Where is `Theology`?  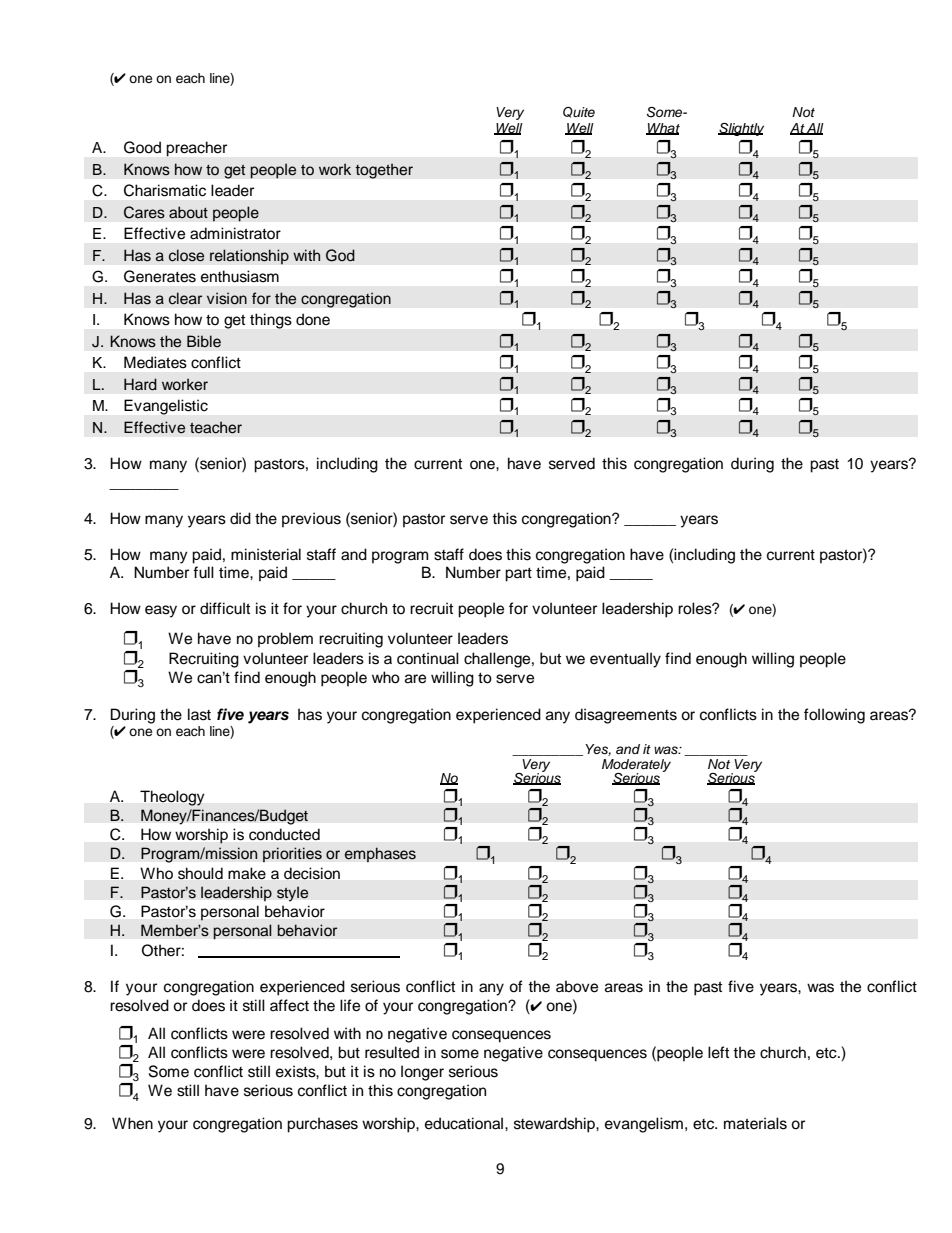
Theology is located at coordinates (172, 798).
